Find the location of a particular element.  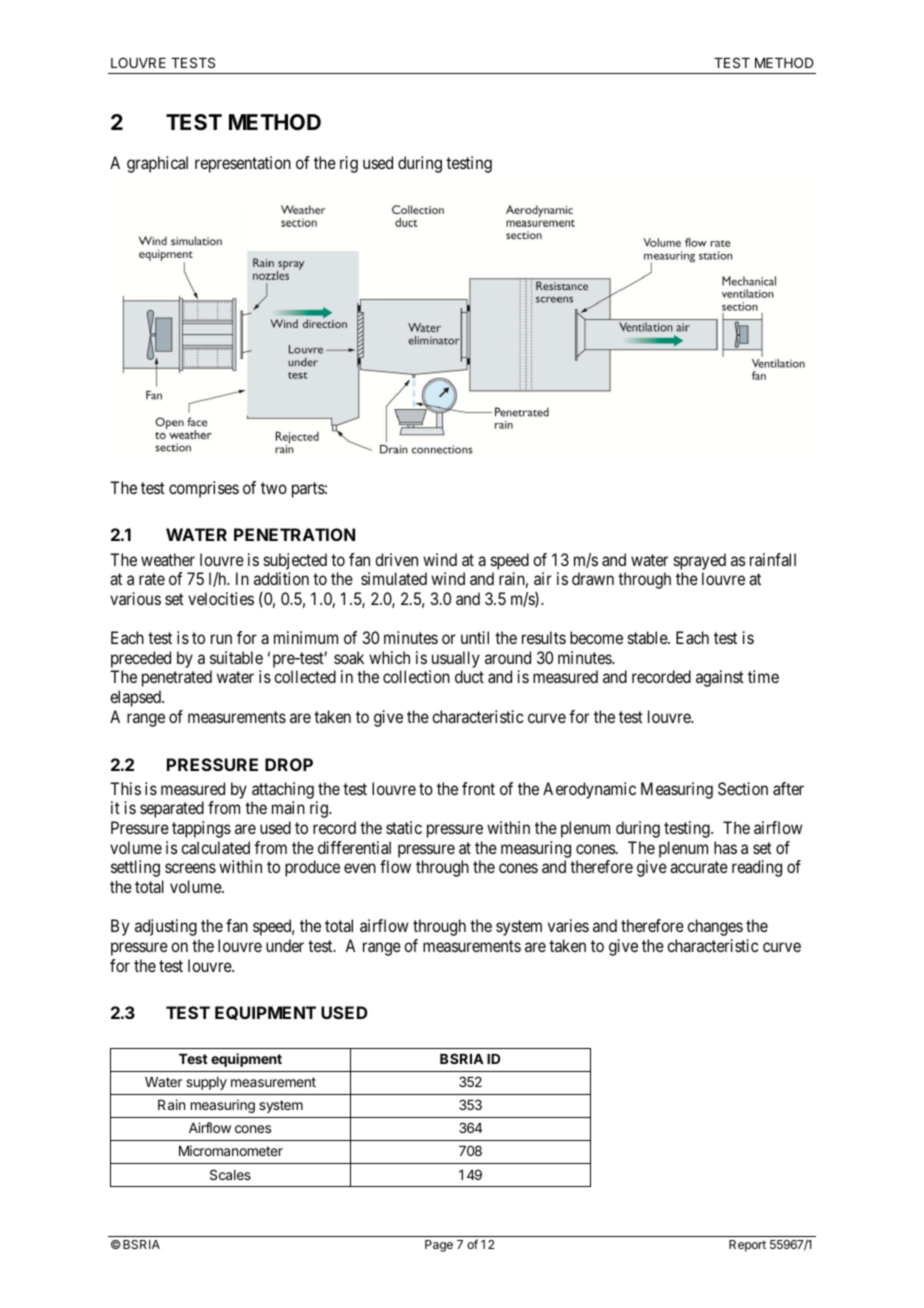

graphical is located at coordinates (157, 164).
